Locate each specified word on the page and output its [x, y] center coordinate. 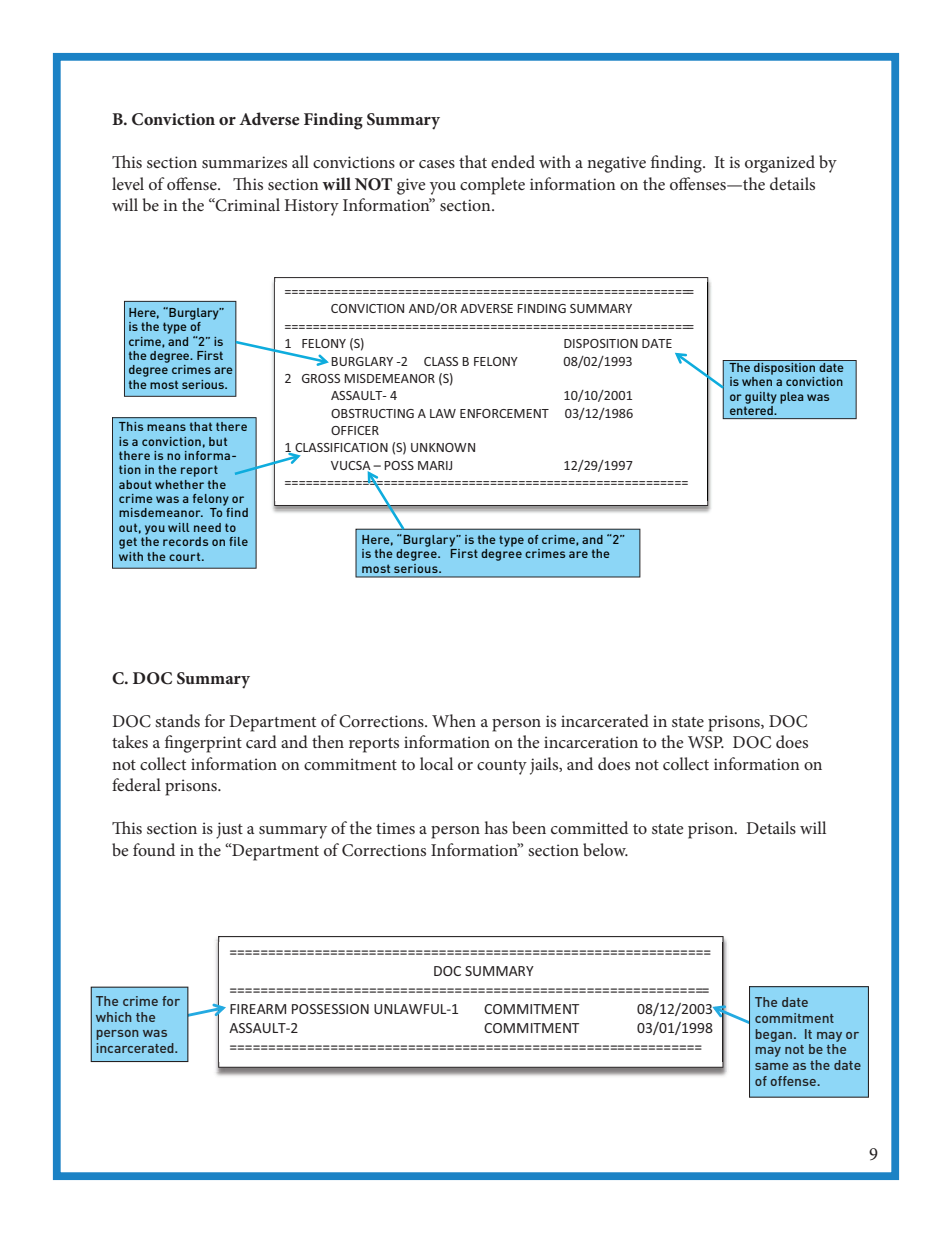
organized [780, 164]
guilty [761, 398]
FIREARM [258, 1009]
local [436, 763]
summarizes [244, 162]
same [771, 1066]
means [166, 427]
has [496, 827]
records [185, 541]
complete [492, 186]
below [605, 849]
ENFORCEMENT [504, 413]
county [502, 767]
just [229, 830]
